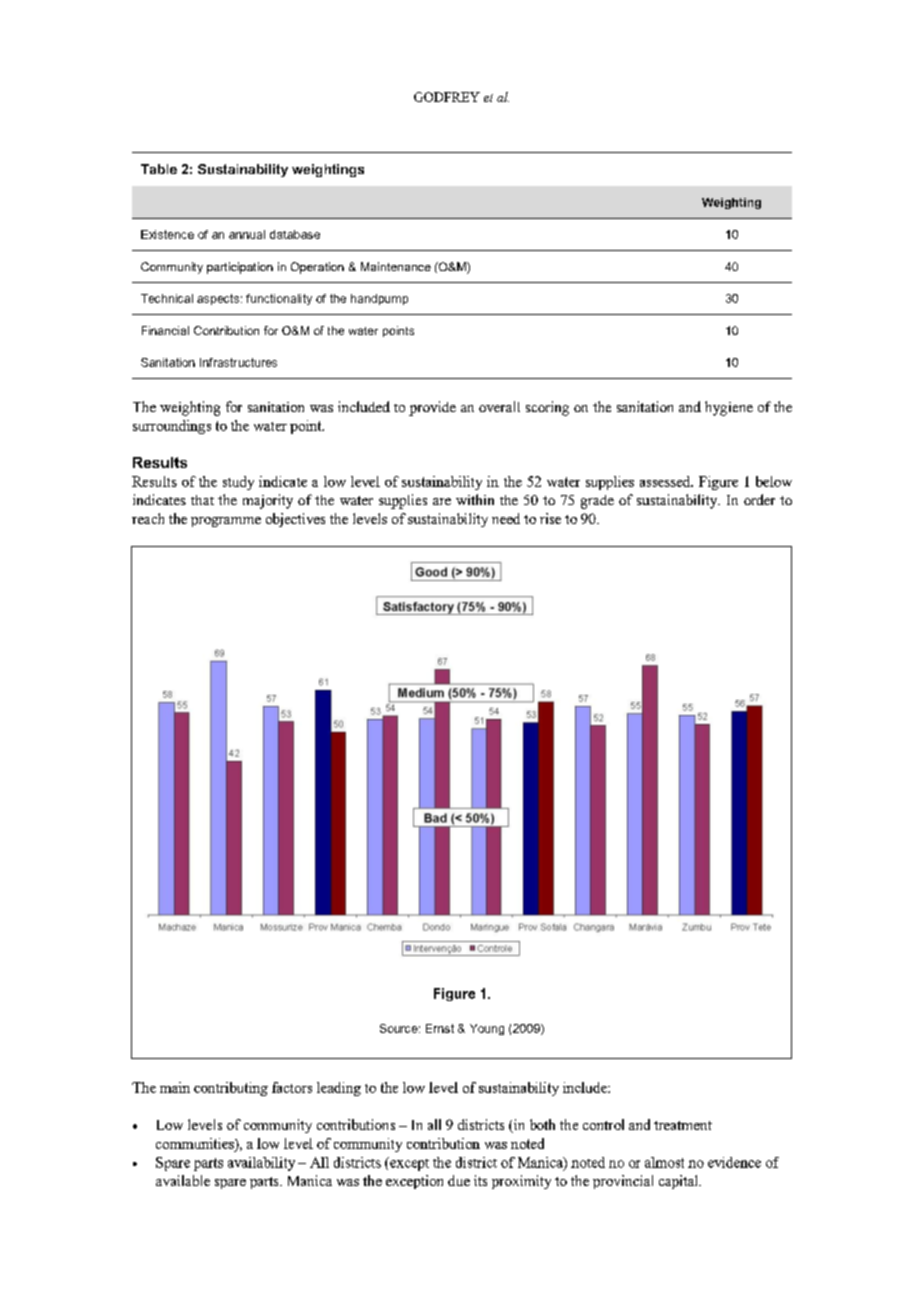 The width and height of the page is (924, 1308). I want to click on communities, so click(196, 1143).
